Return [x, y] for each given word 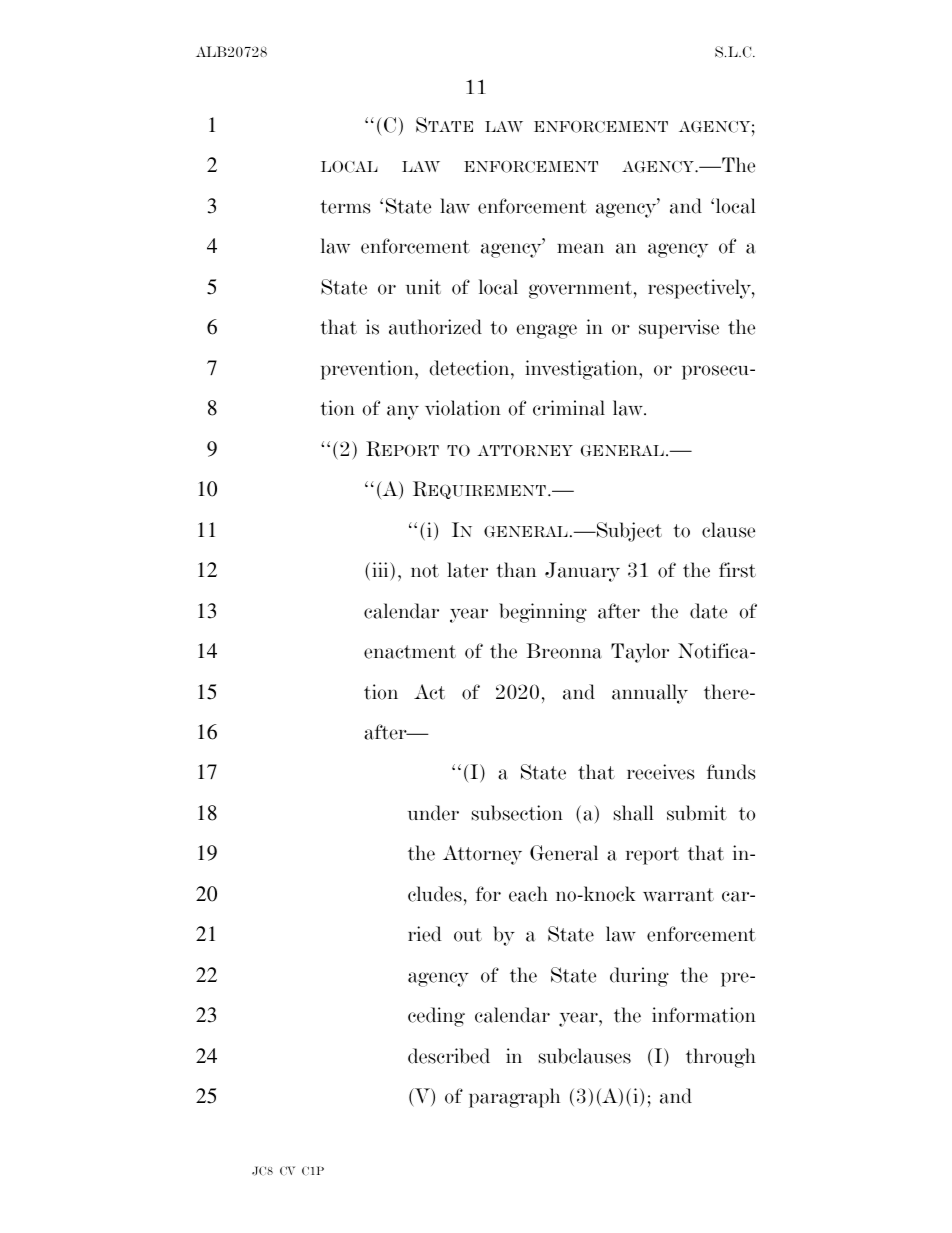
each [528, 894]
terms [345, 207]
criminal [569, 408]
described [449, 1056]
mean [580, 248]
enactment [410, 652]
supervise [679, 329]
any [403, 412]
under [433, 813]
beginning [543, 613]
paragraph [514, 1098]
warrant [678, 895]
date [708, 611]
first [737, 570]
